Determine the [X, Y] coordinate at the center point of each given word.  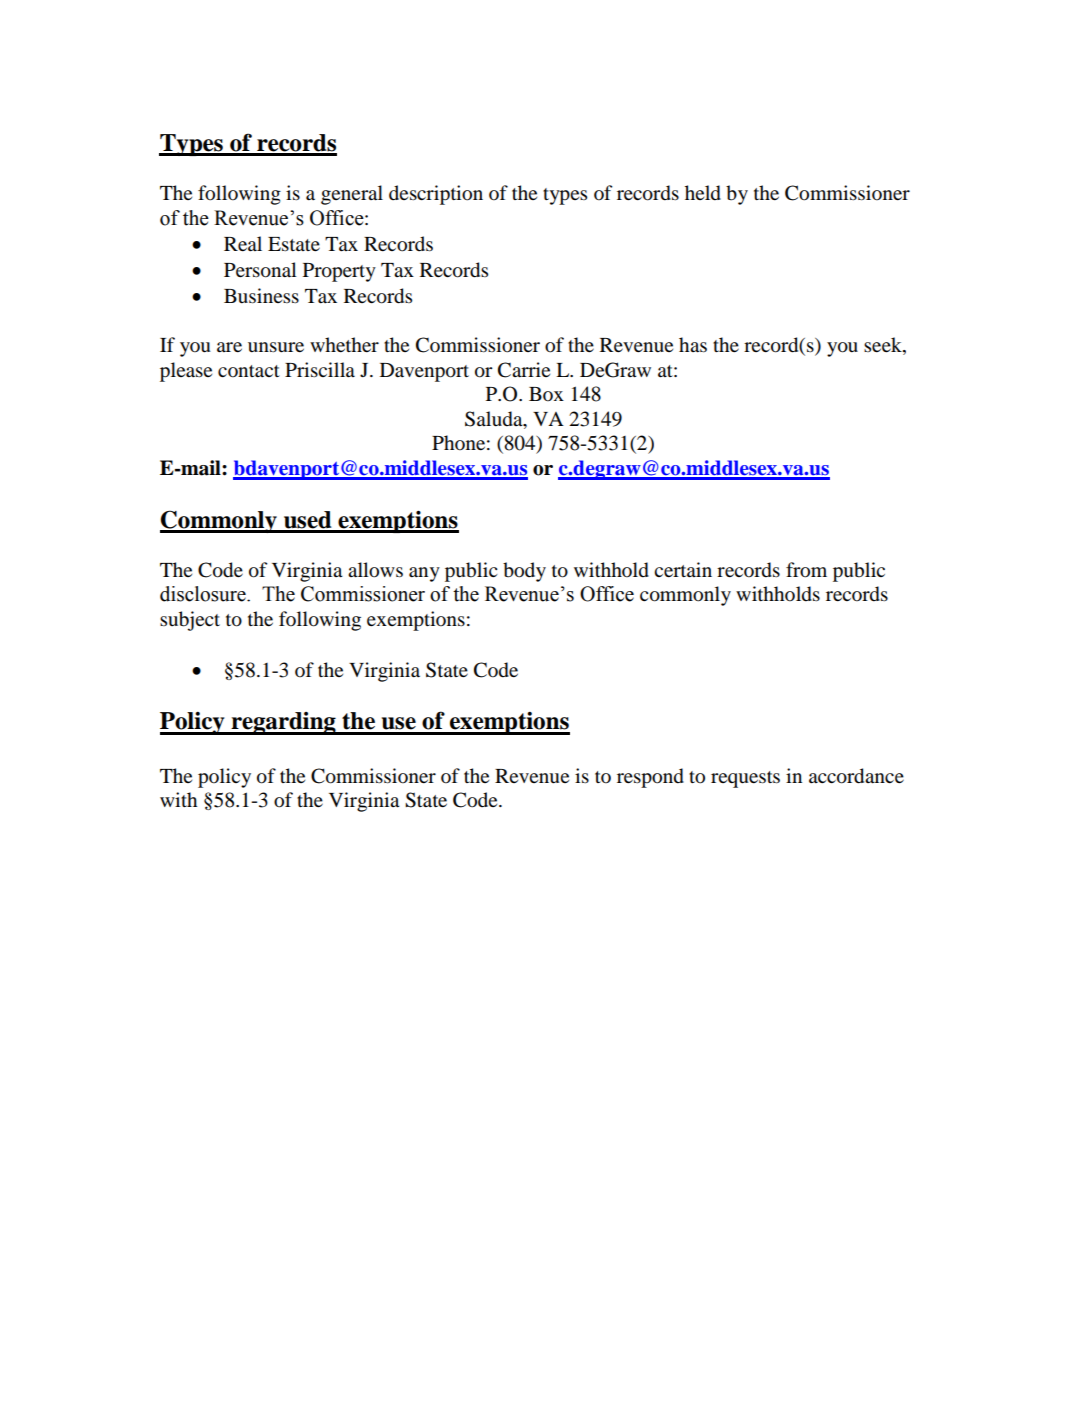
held [703, 193]
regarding [284, 723]
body [524, 572]
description [436, 195]
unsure [276, 347]
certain [683, 569]
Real [243, 243]
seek [884, 346]
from [806, 570]
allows [375, 570]
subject [190, 621]
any [424, 574]
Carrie [524, 370]
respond [650, 778]
